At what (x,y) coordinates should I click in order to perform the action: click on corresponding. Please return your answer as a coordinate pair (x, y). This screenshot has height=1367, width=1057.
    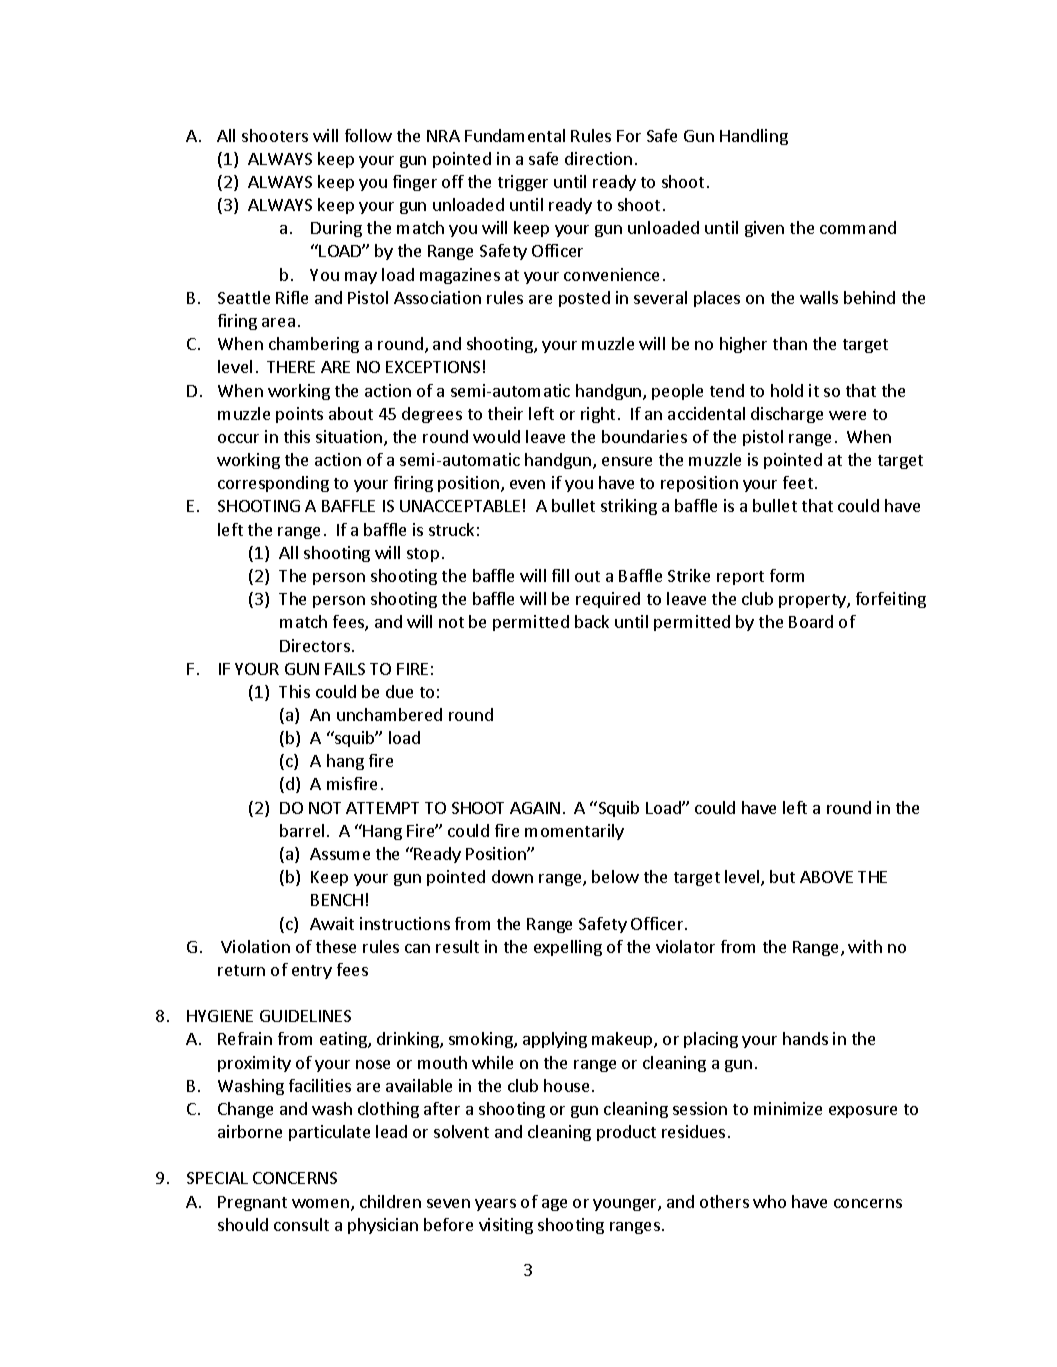
    Looking at the image, I should click on (273, 484).
